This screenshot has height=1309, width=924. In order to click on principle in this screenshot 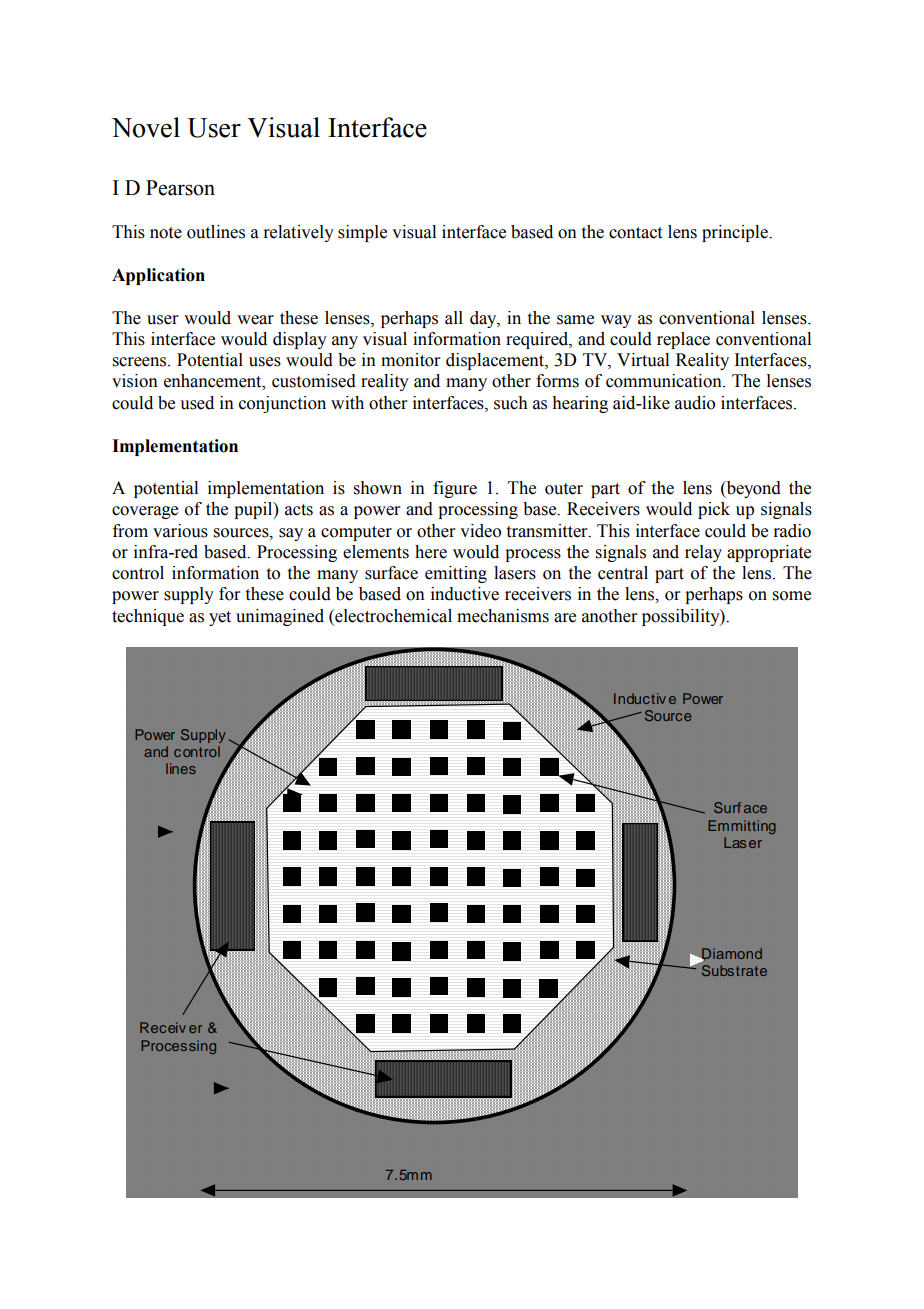, I will do `click(736, 233)`.
